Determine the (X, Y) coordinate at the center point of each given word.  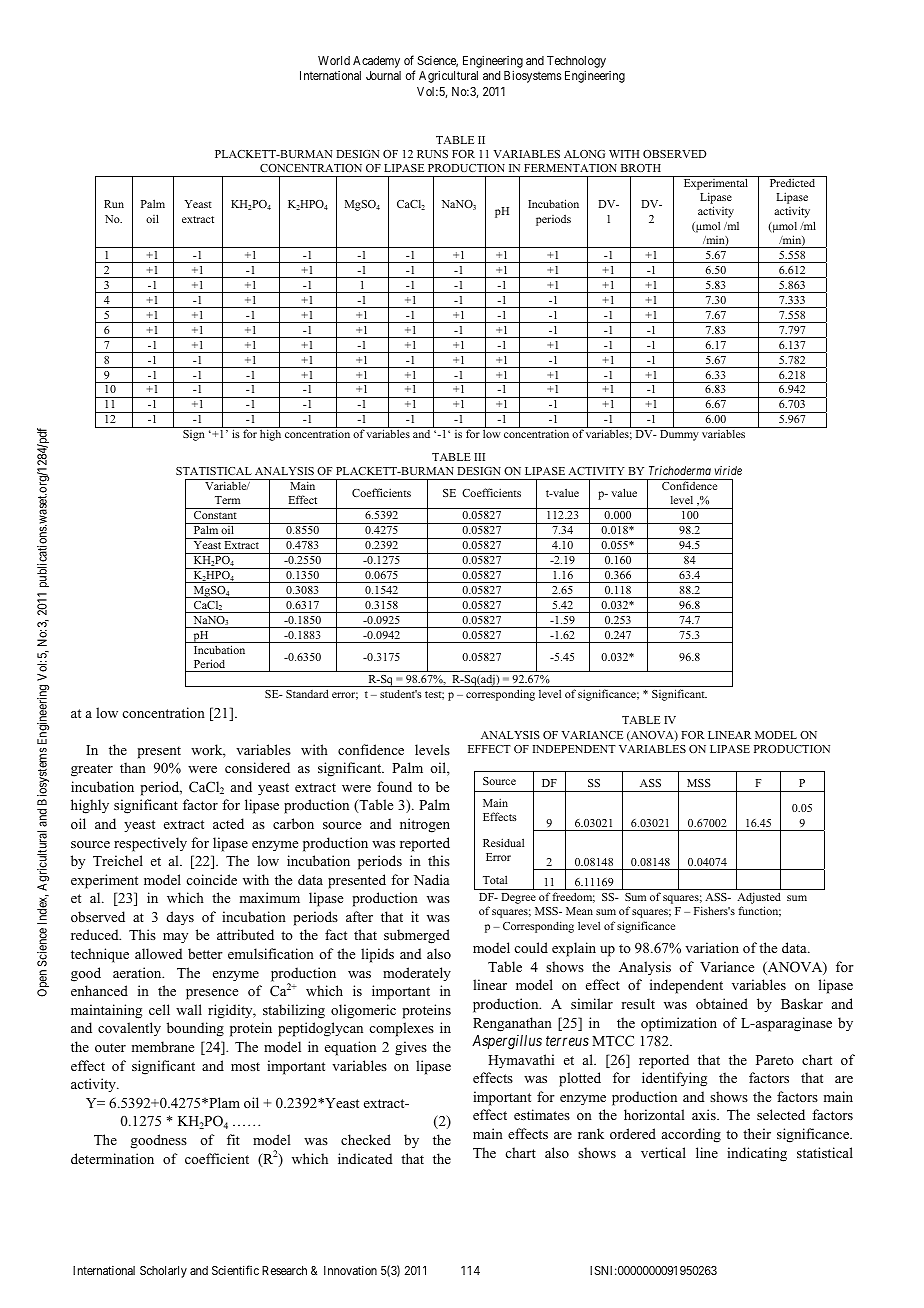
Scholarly (163, 1272)
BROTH (641, 168)
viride (728, 470)
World (334, 60)
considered (257, 767)
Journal (383, 75)
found (394, 786)
